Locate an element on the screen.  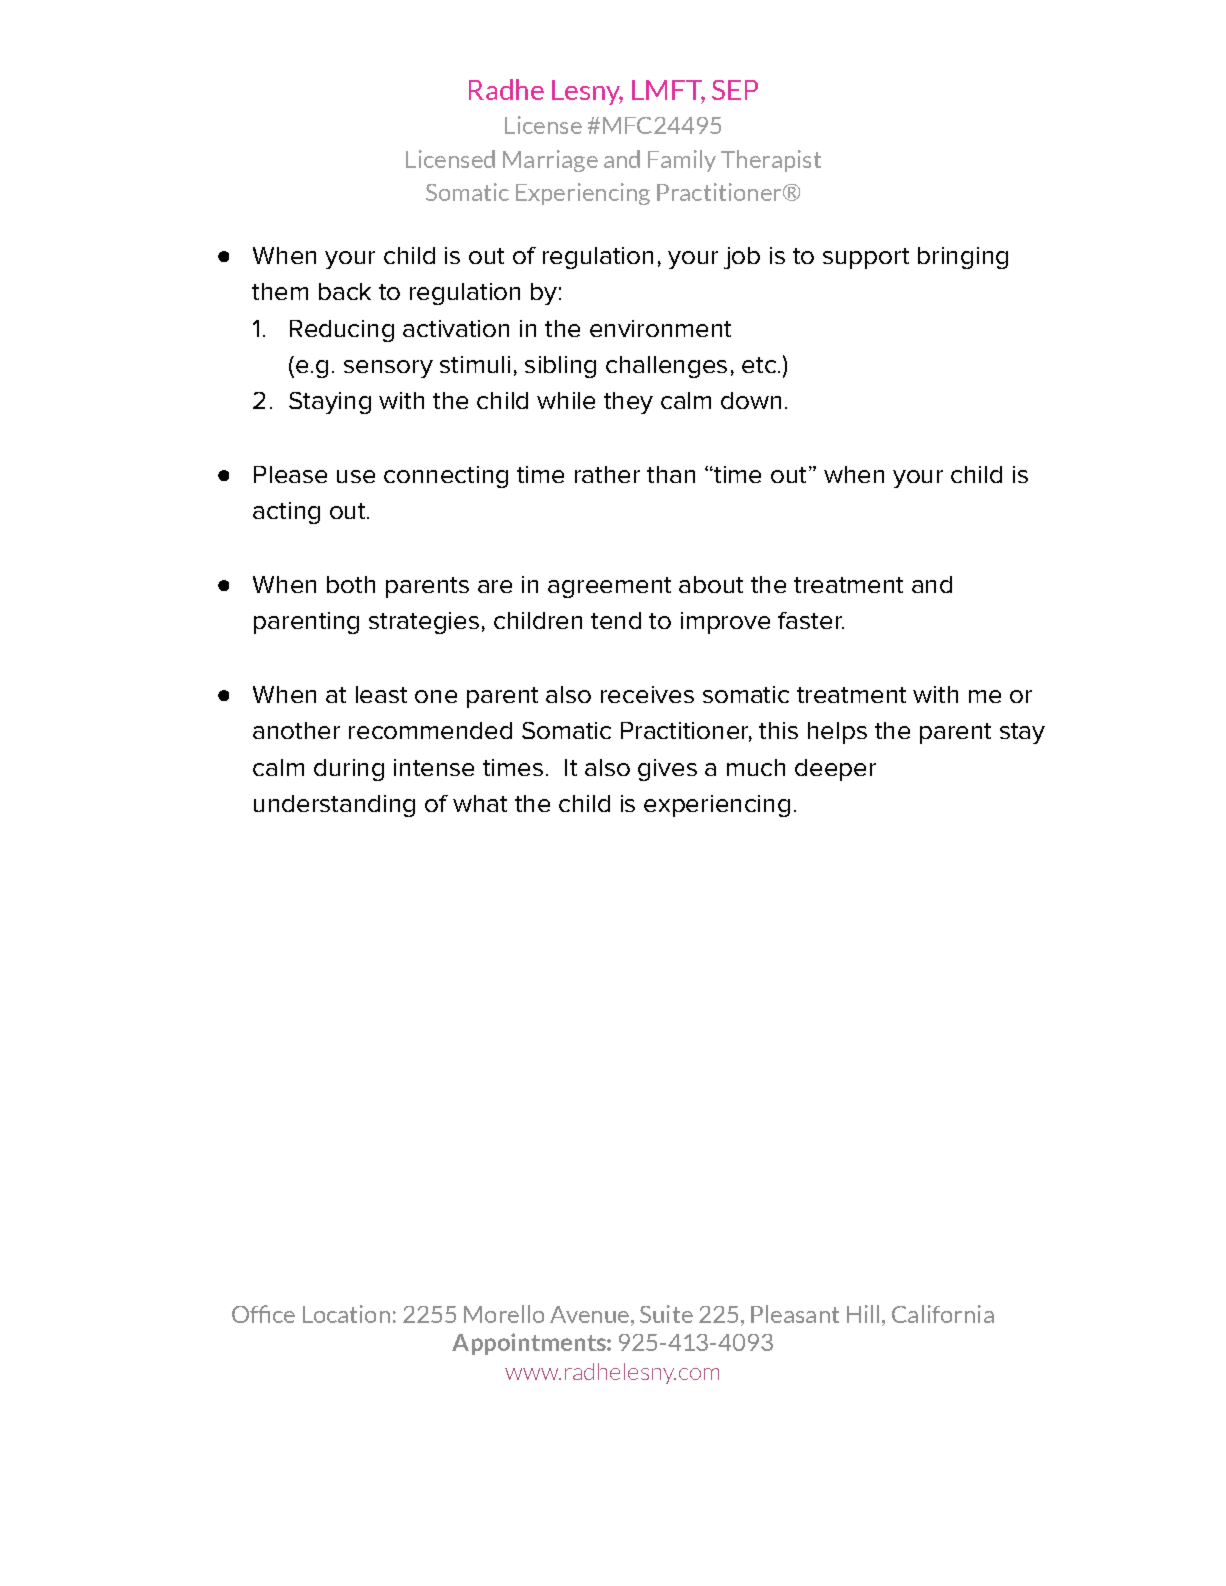
back is located at coordinates (345, 291).
